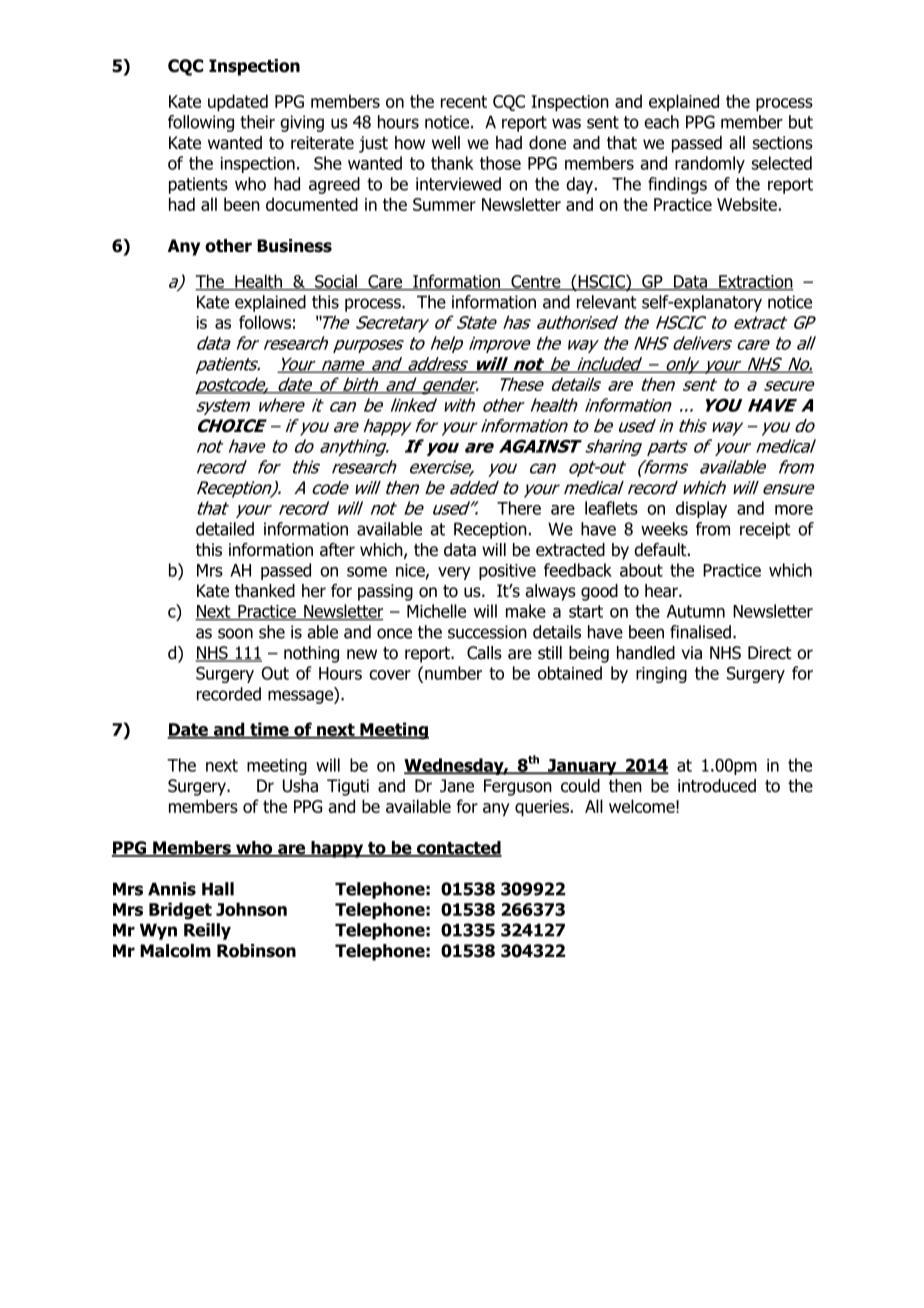 This page has width=924, height=1308. Describe the element at coordinates (207, 931) in the page. I see `Reilly` at that location.
